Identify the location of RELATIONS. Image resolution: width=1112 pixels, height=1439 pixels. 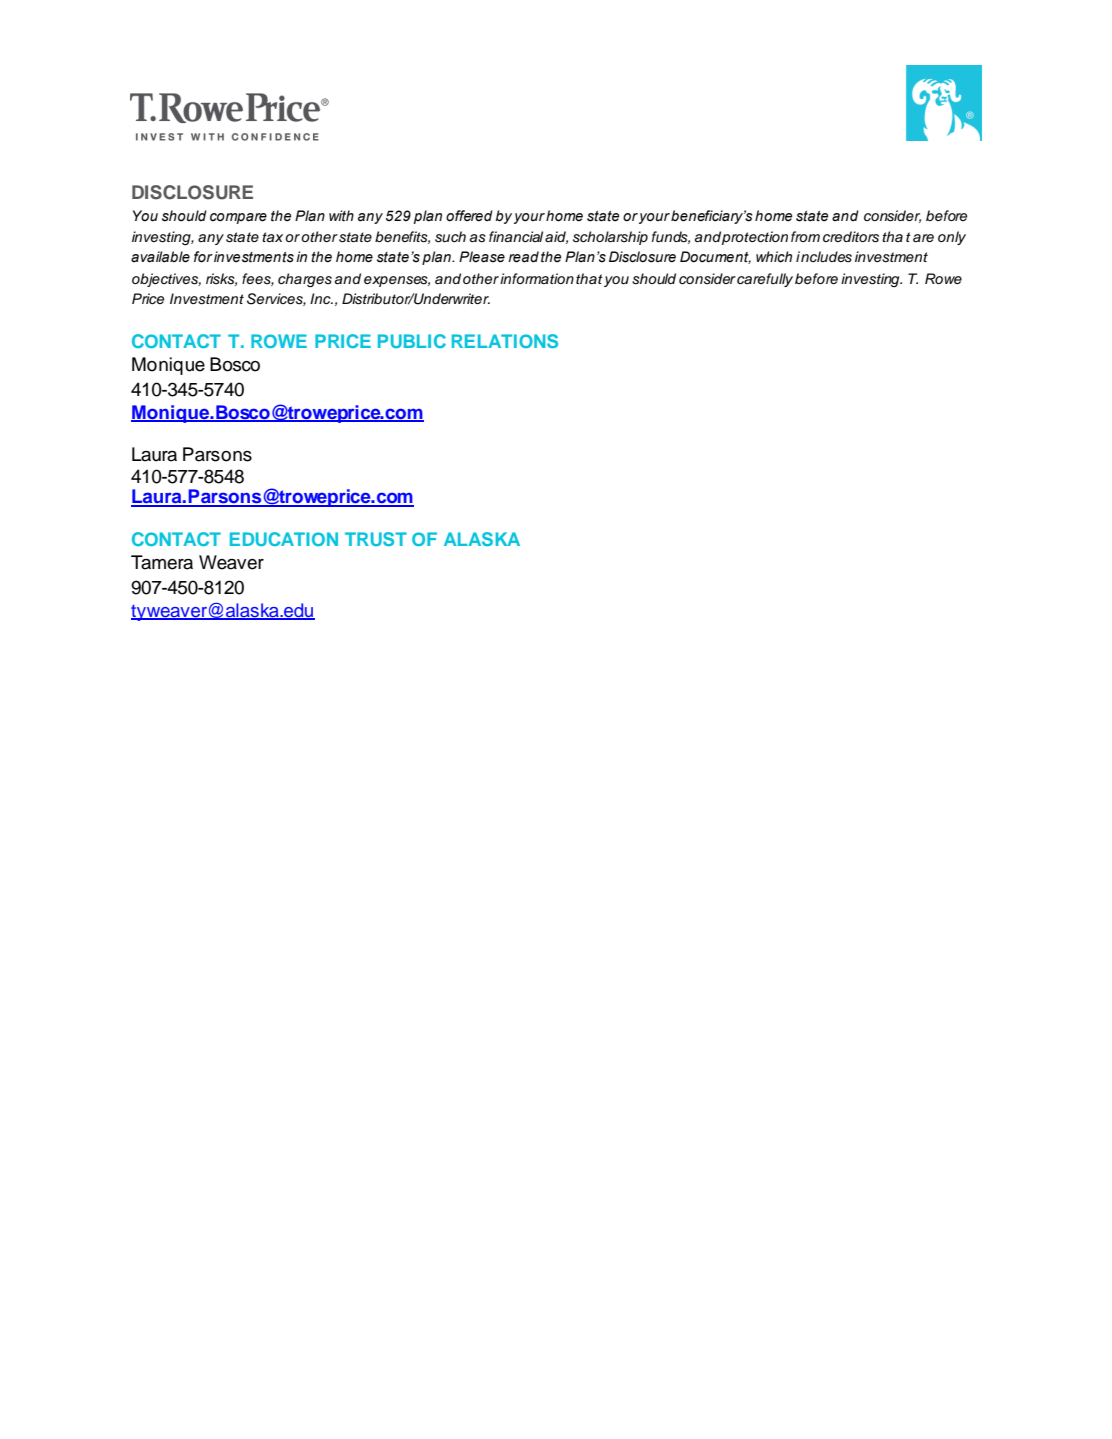
(505, 341).
